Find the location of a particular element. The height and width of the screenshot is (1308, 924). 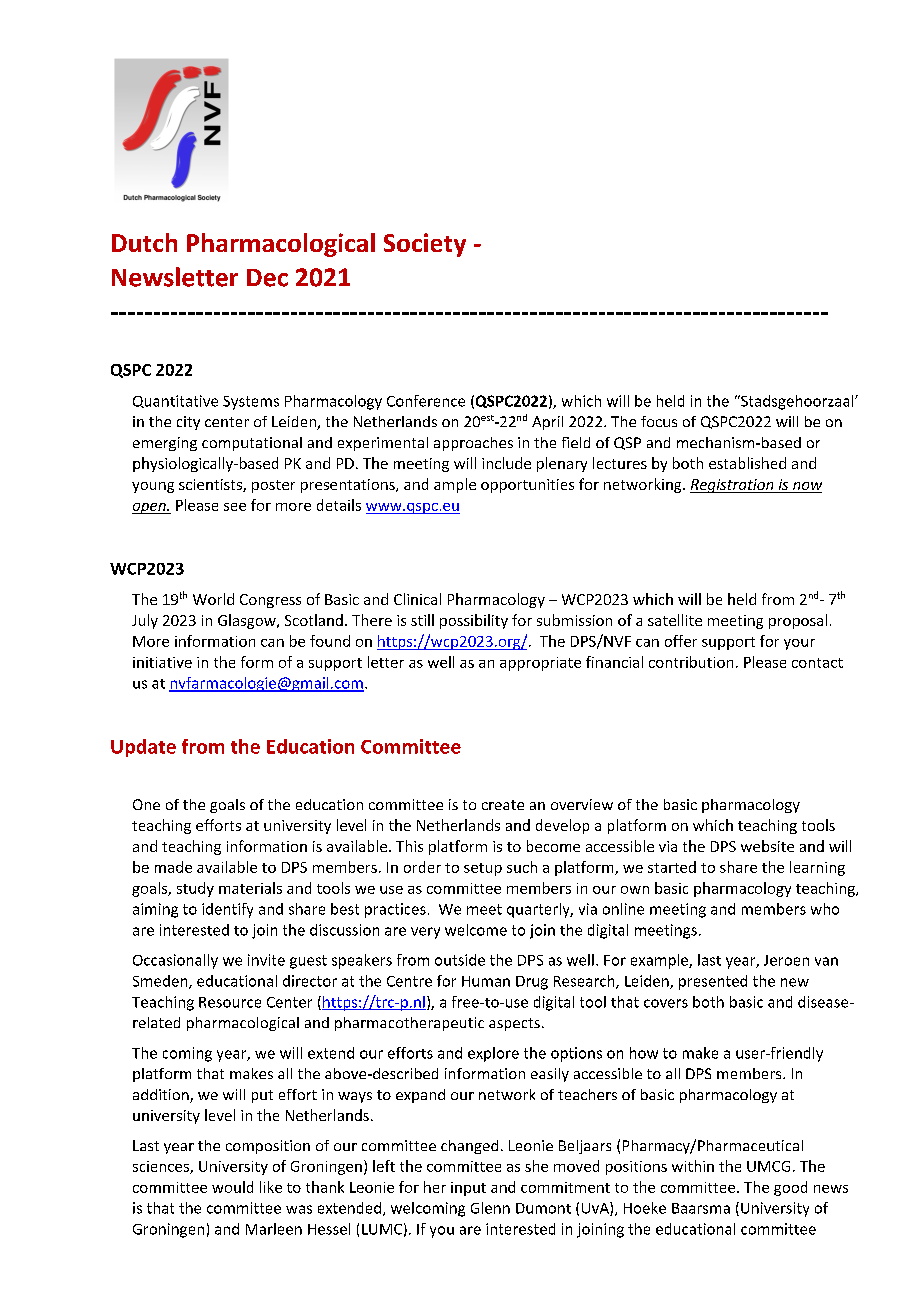

focus is located at coordinates (659, 421).
